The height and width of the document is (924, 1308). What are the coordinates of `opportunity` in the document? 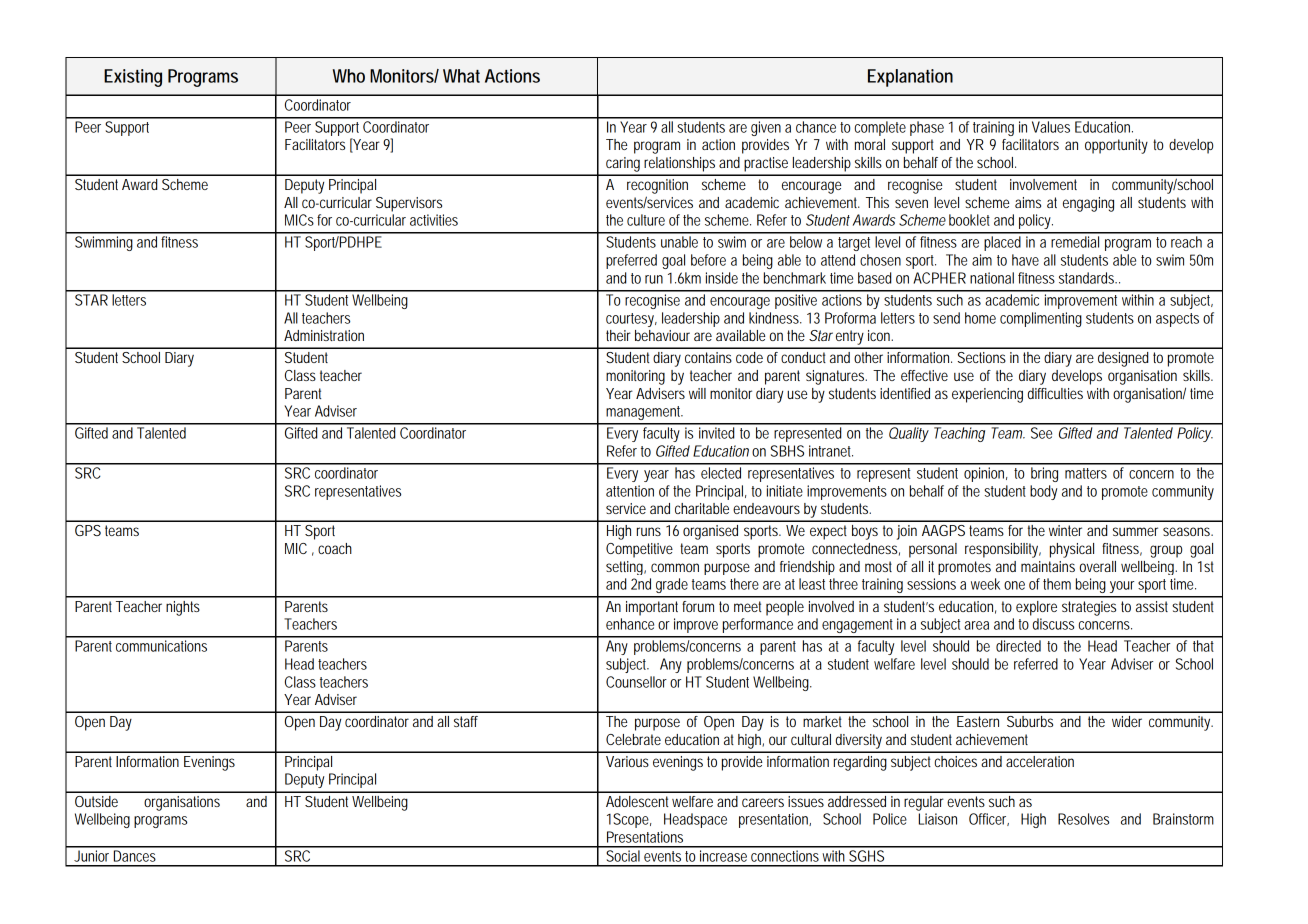 It's located at (1116, 146).
